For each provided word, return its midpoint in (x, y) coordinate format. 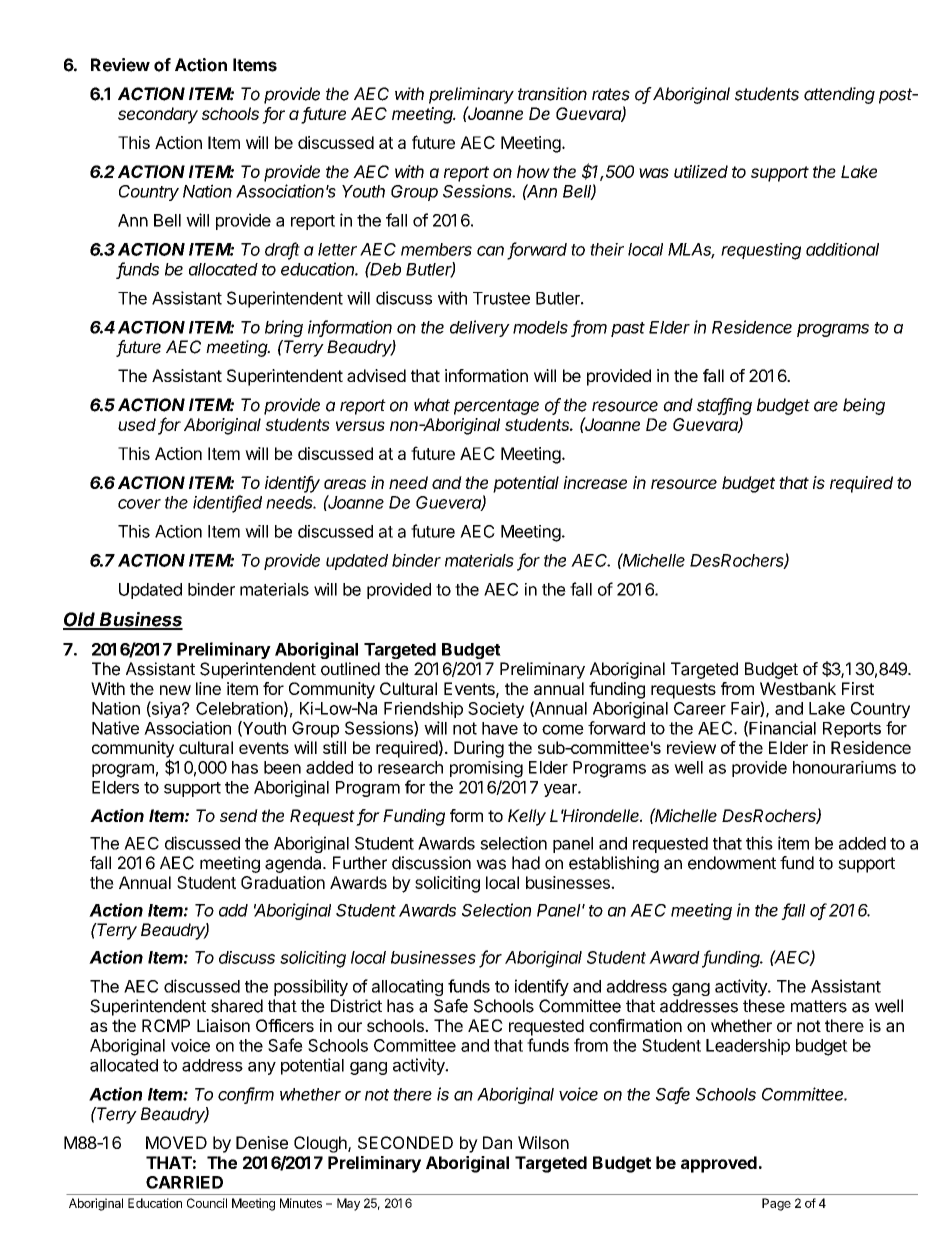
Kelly (527, 817)
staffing (724, 406)
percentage (496, 407)
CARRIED (184, 1182)
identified (227, 503)
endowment (732, 863)
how (533, 171)
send (239, 815)
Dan (497, 1142)
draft (282, 250)
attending (839, 95)
